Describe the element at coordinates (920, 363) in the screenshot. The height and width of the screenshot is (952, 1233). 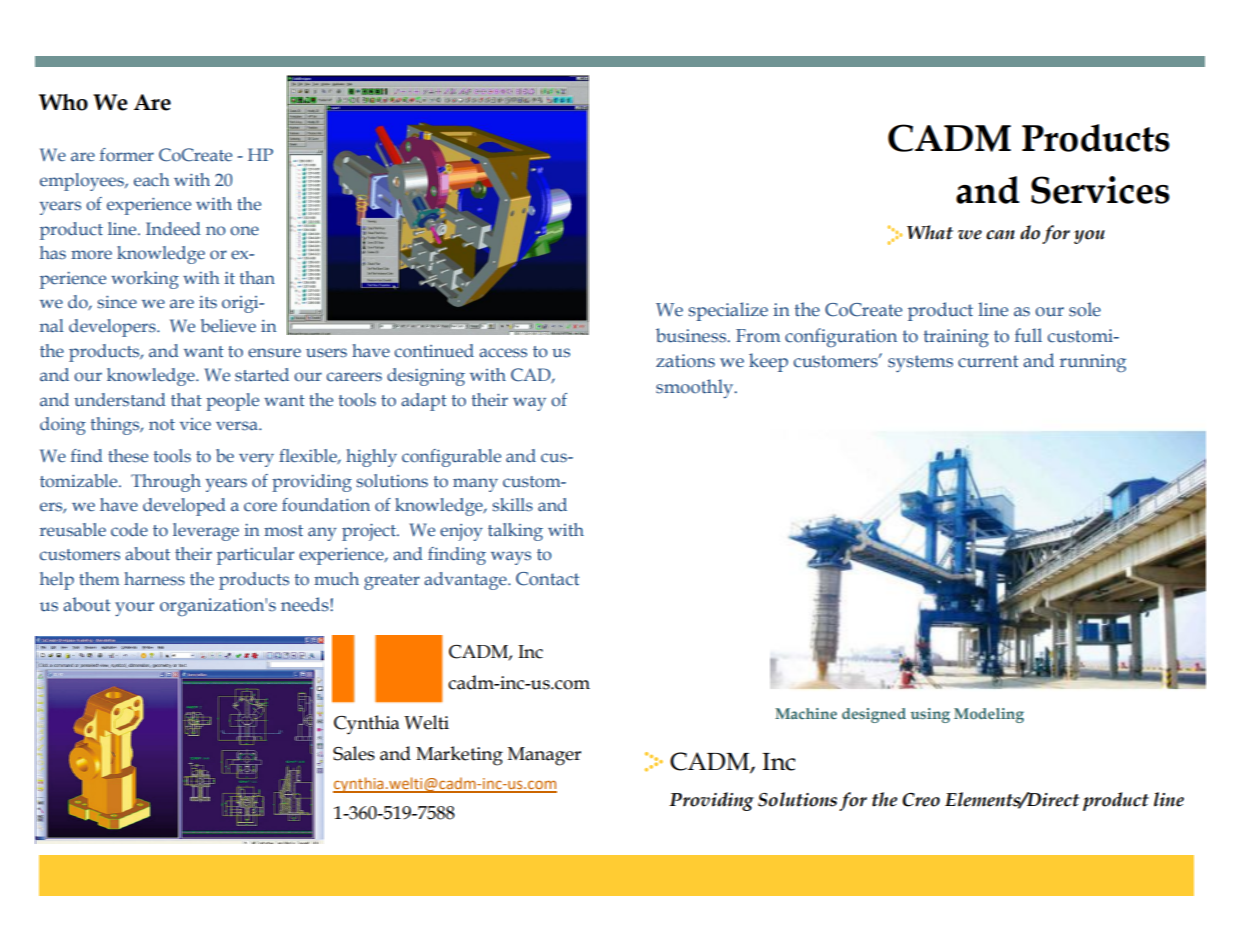
I see `systems` at that location.
